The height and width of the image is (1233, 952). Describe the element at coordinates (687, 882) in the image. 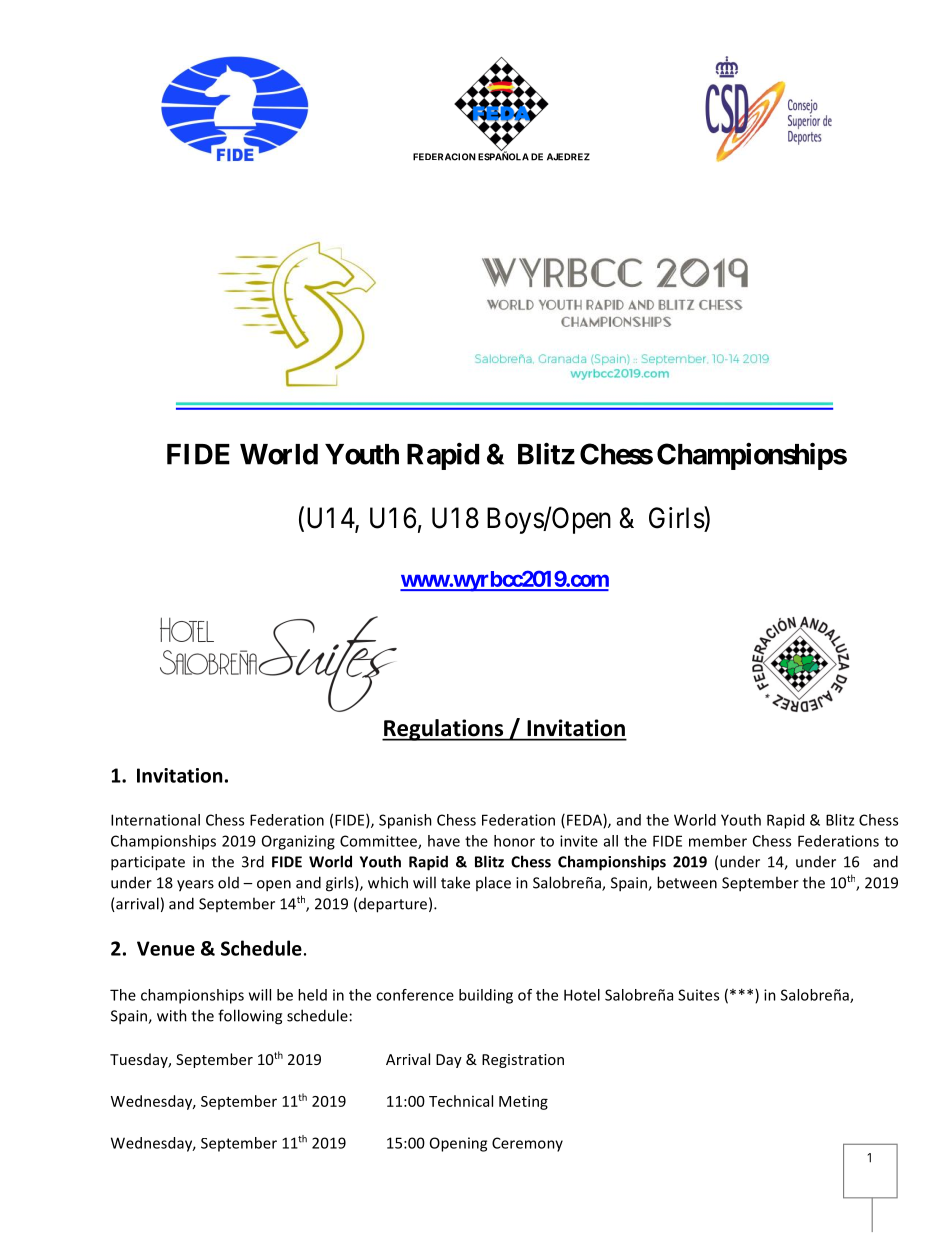

I see `between` at that location.
